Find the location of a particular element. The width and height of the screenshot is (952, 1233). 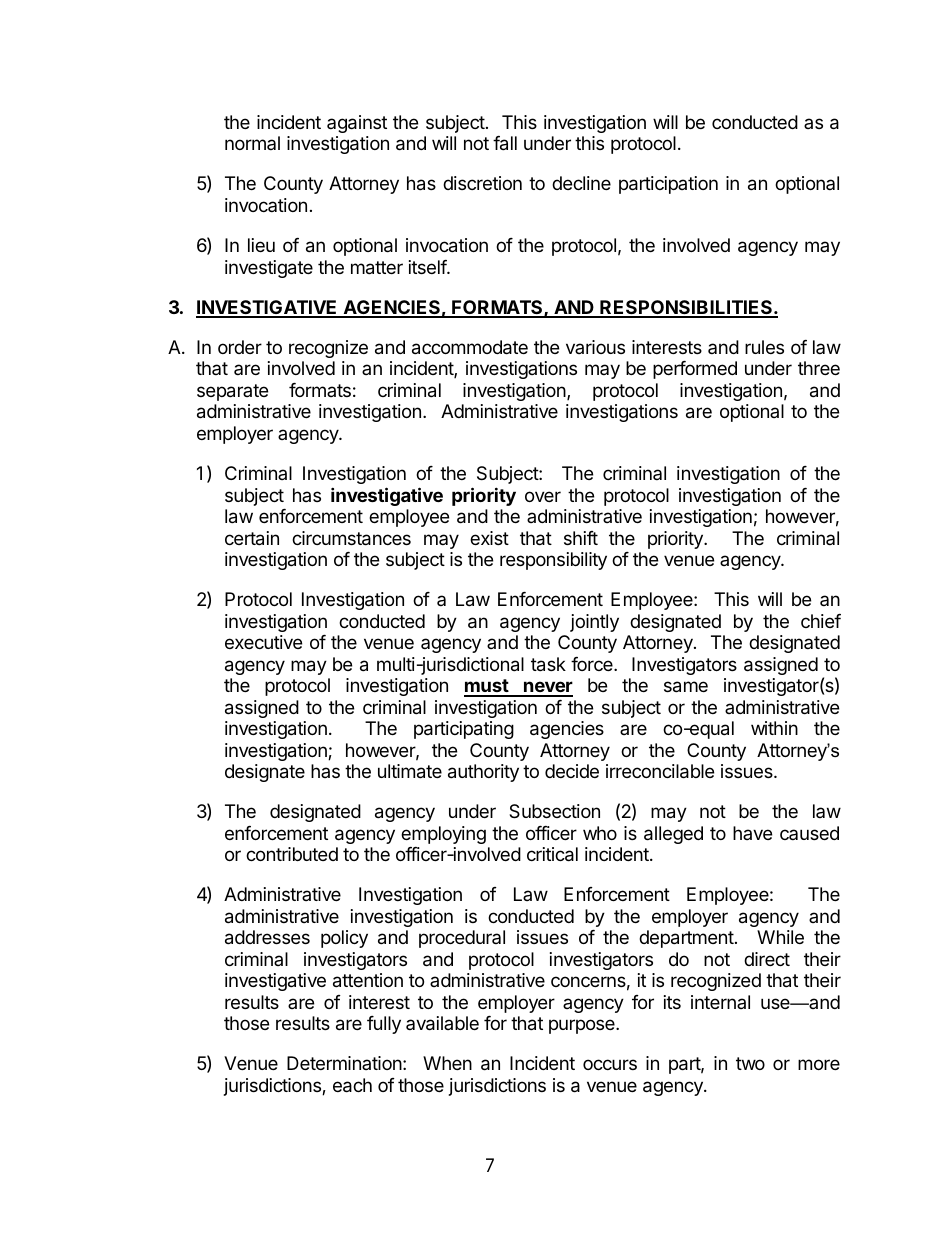

normal is located at coordinates (252, 143).
